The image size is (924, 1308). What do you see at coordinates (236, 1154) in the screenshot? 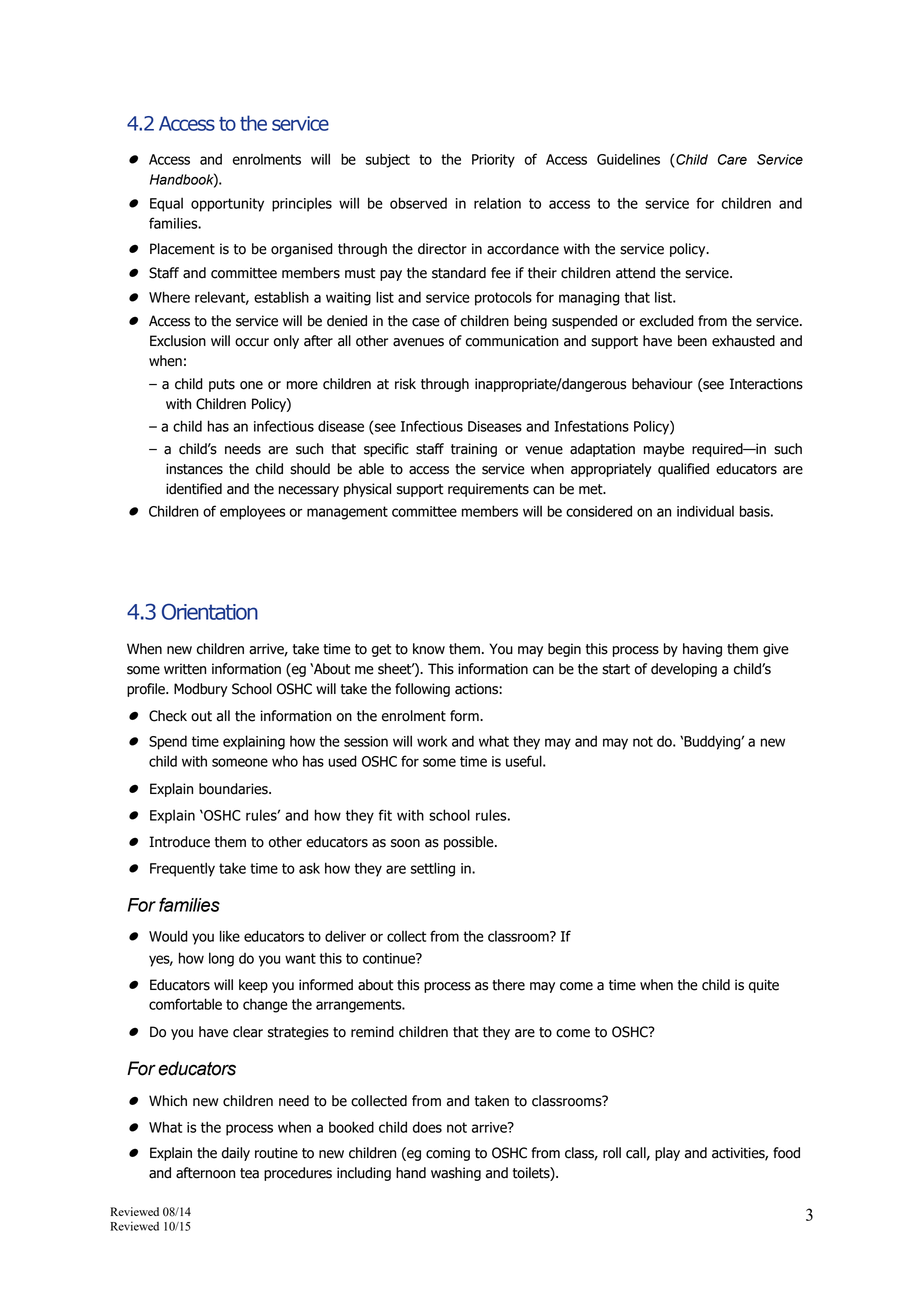
I see `daily` at bounding box center [236, 1154].
